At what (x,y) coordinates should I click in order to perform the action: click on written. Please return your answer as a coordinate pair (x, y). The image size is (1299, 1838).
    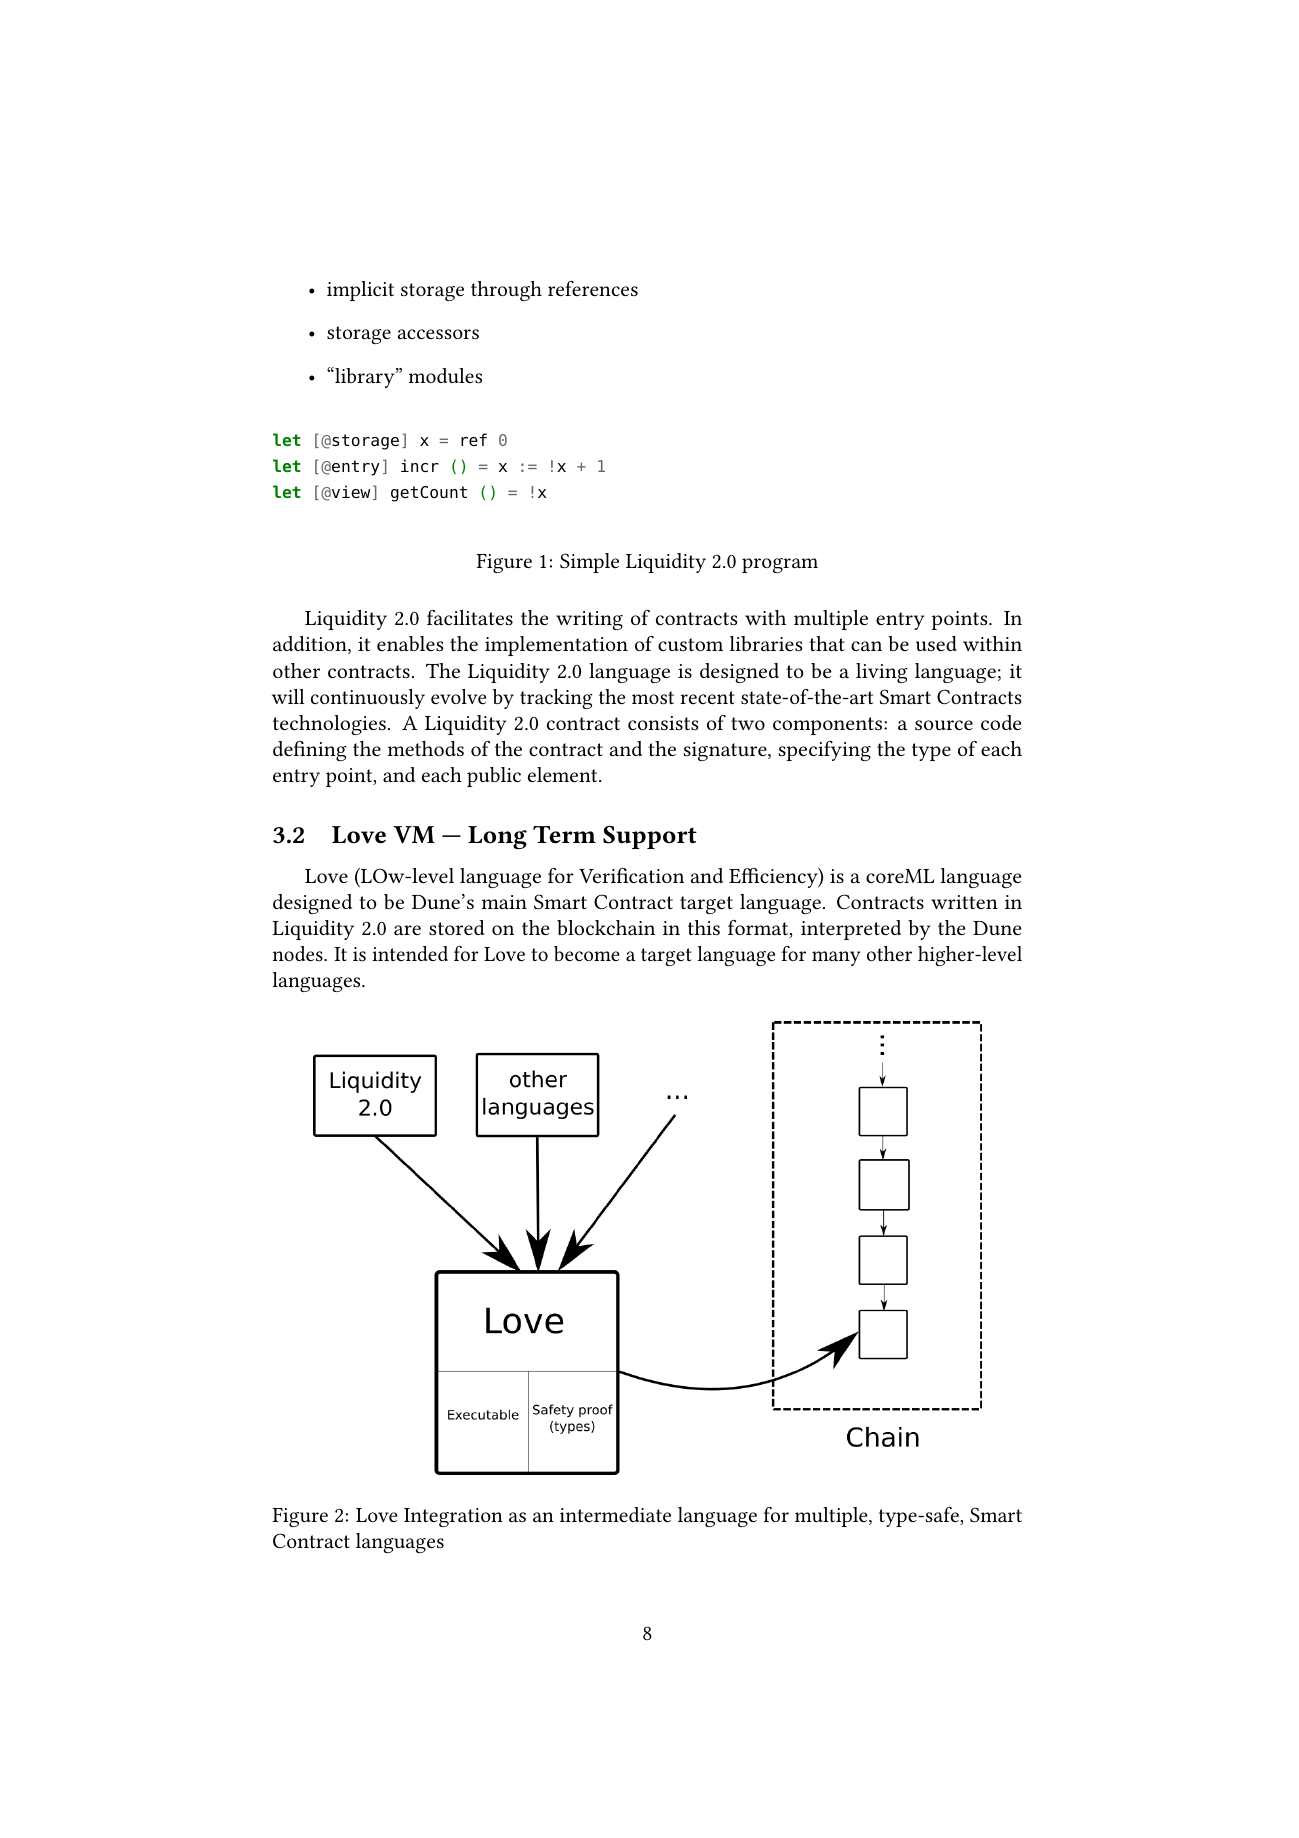
    Looking at the image, I should click on (964, 902).
